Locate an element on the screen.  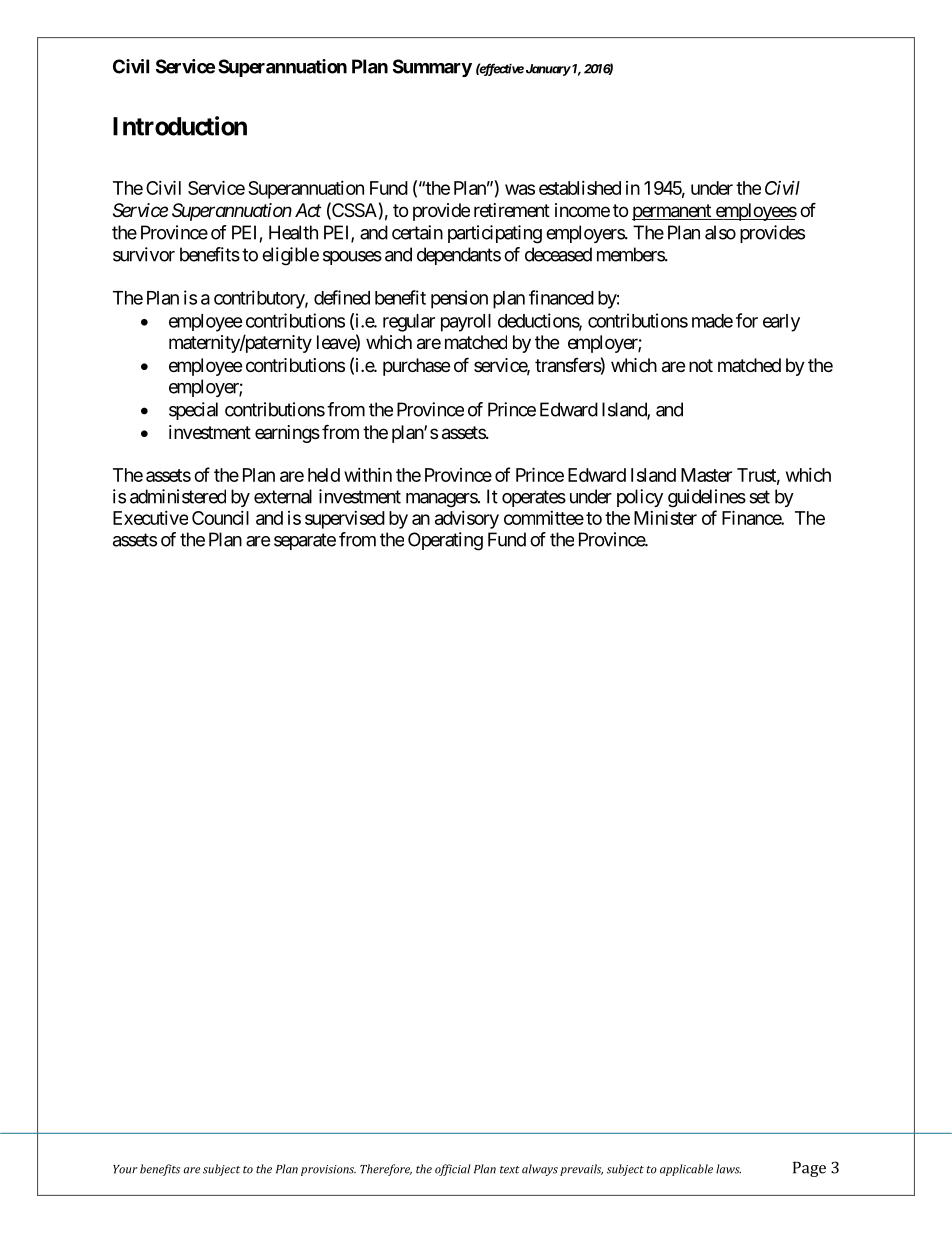
Your is located at coordinates (125, 1169).
